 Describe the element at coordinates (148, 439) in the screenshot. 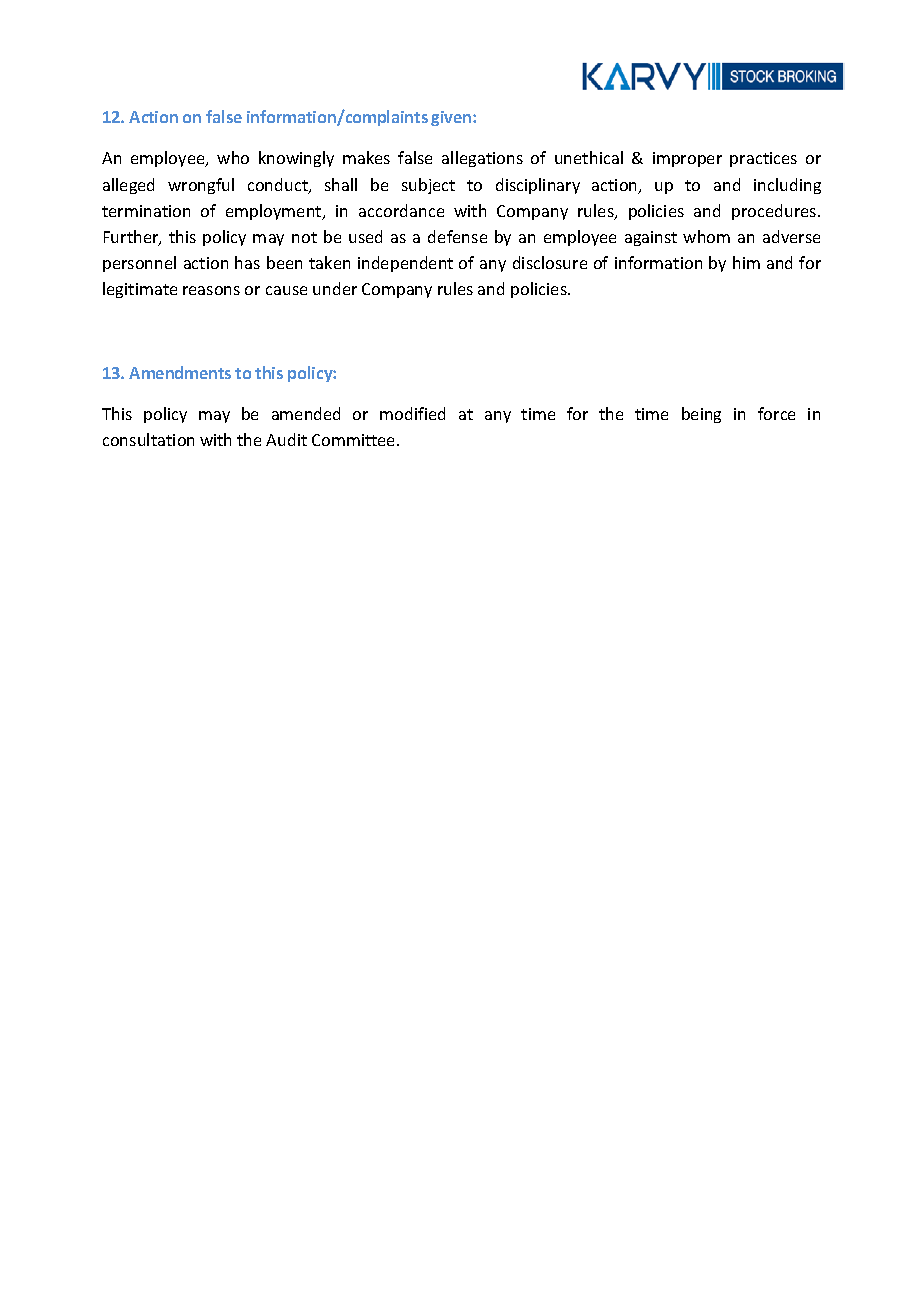

I see `consultation` at that location.
